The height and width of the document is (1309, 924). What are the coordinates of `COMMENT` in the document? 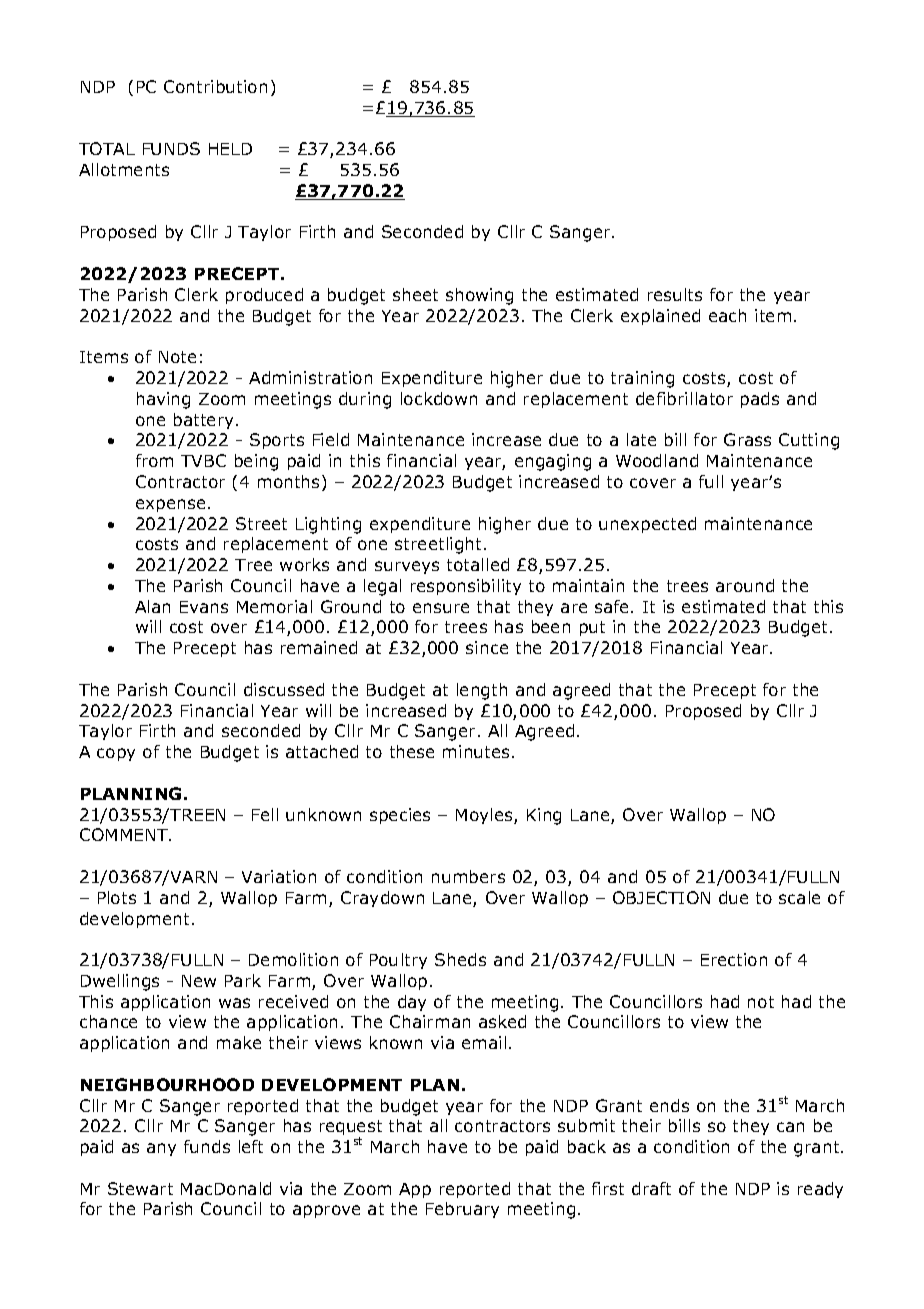 It's located at (125, 834).
